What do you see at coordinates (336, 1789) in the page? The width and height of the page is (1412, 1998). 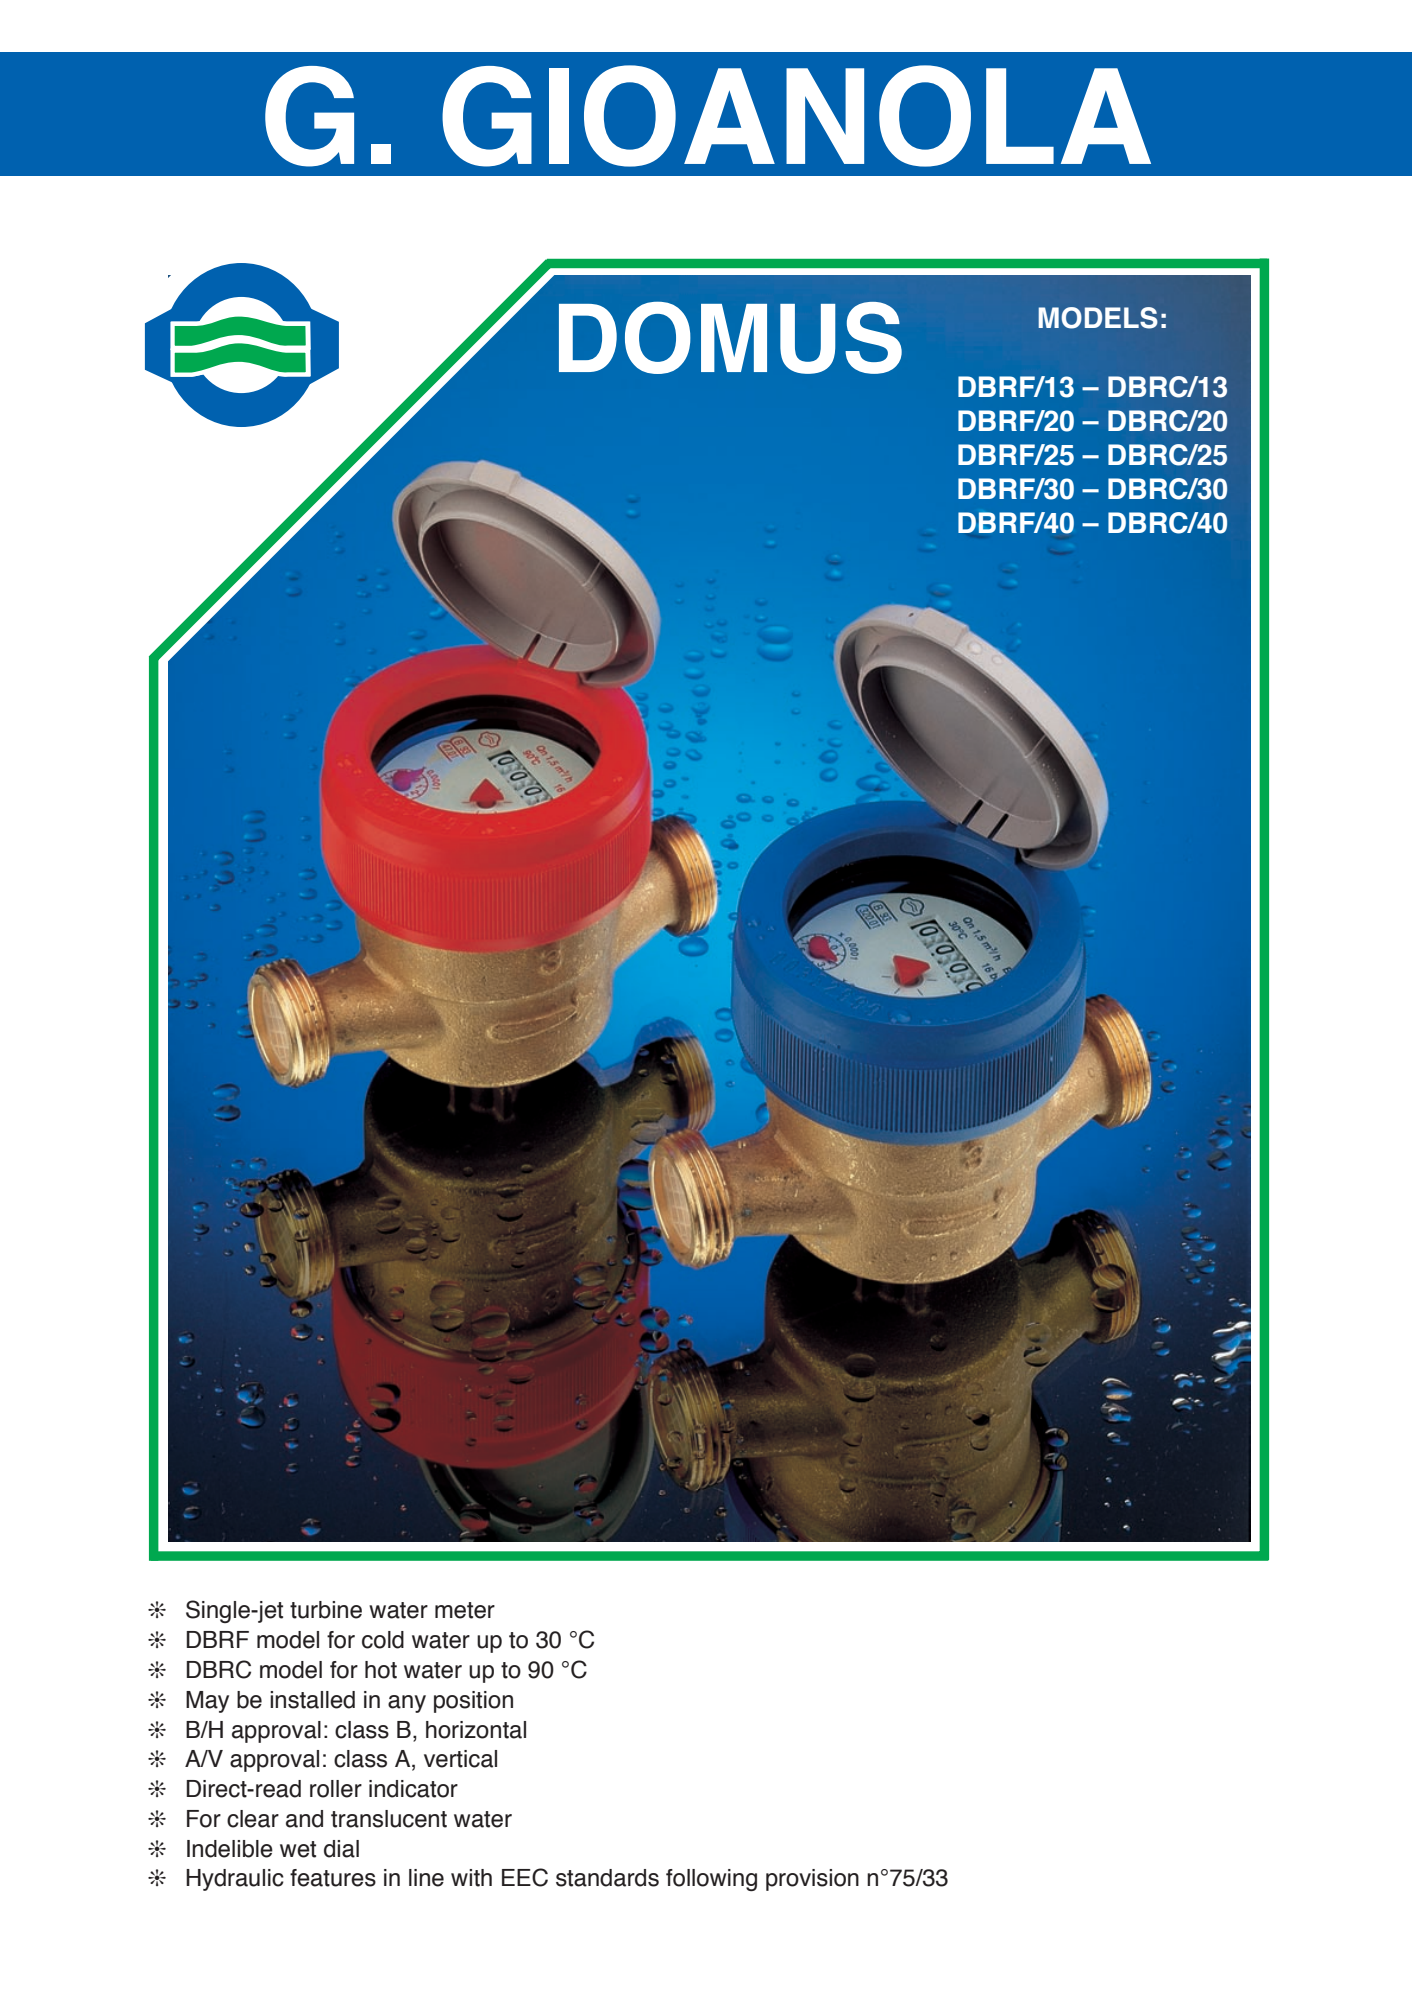 I see `roller` at bounding box center [336, 1789].
